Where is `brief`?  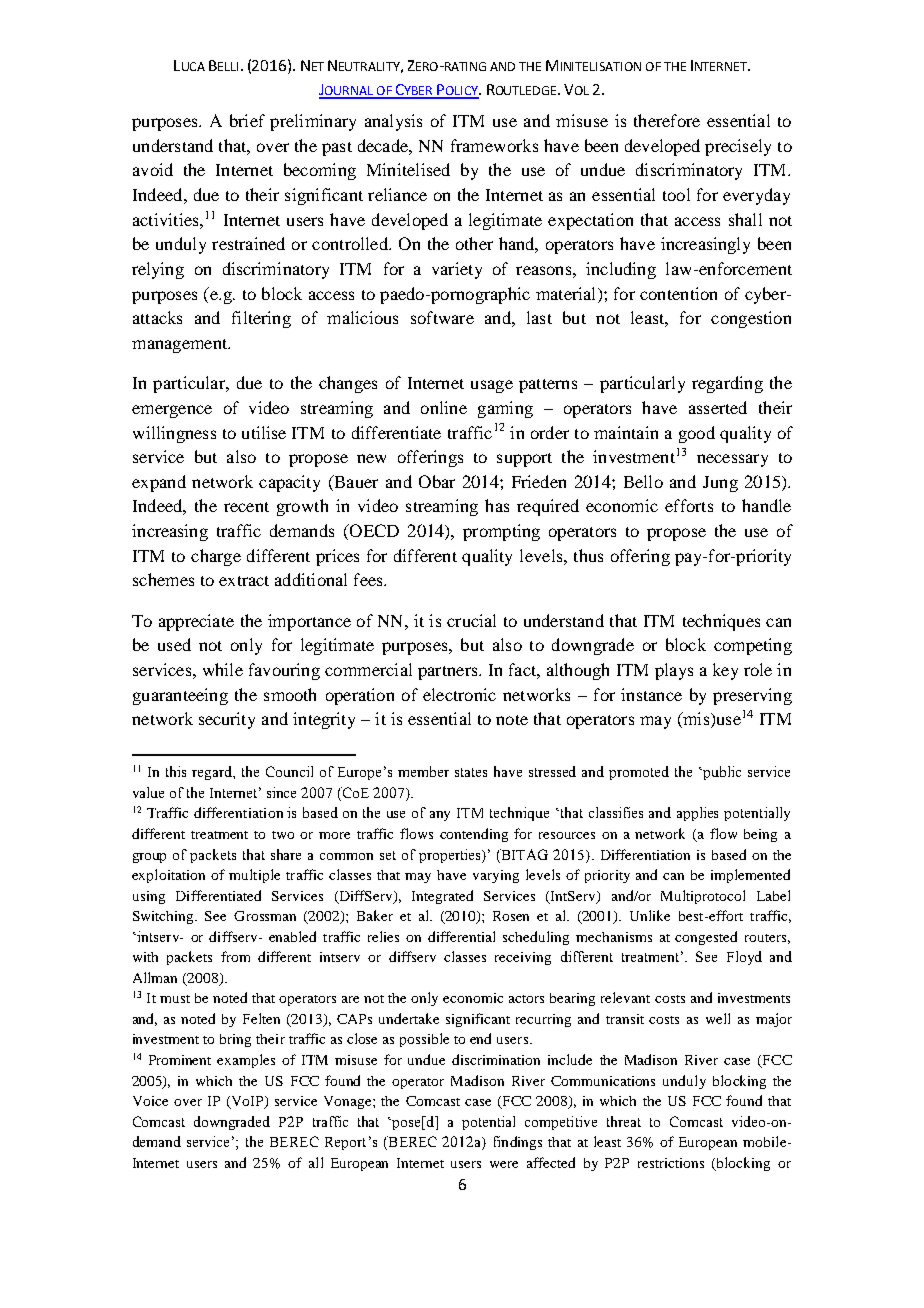 brief is located at coordinates (247, 120).
